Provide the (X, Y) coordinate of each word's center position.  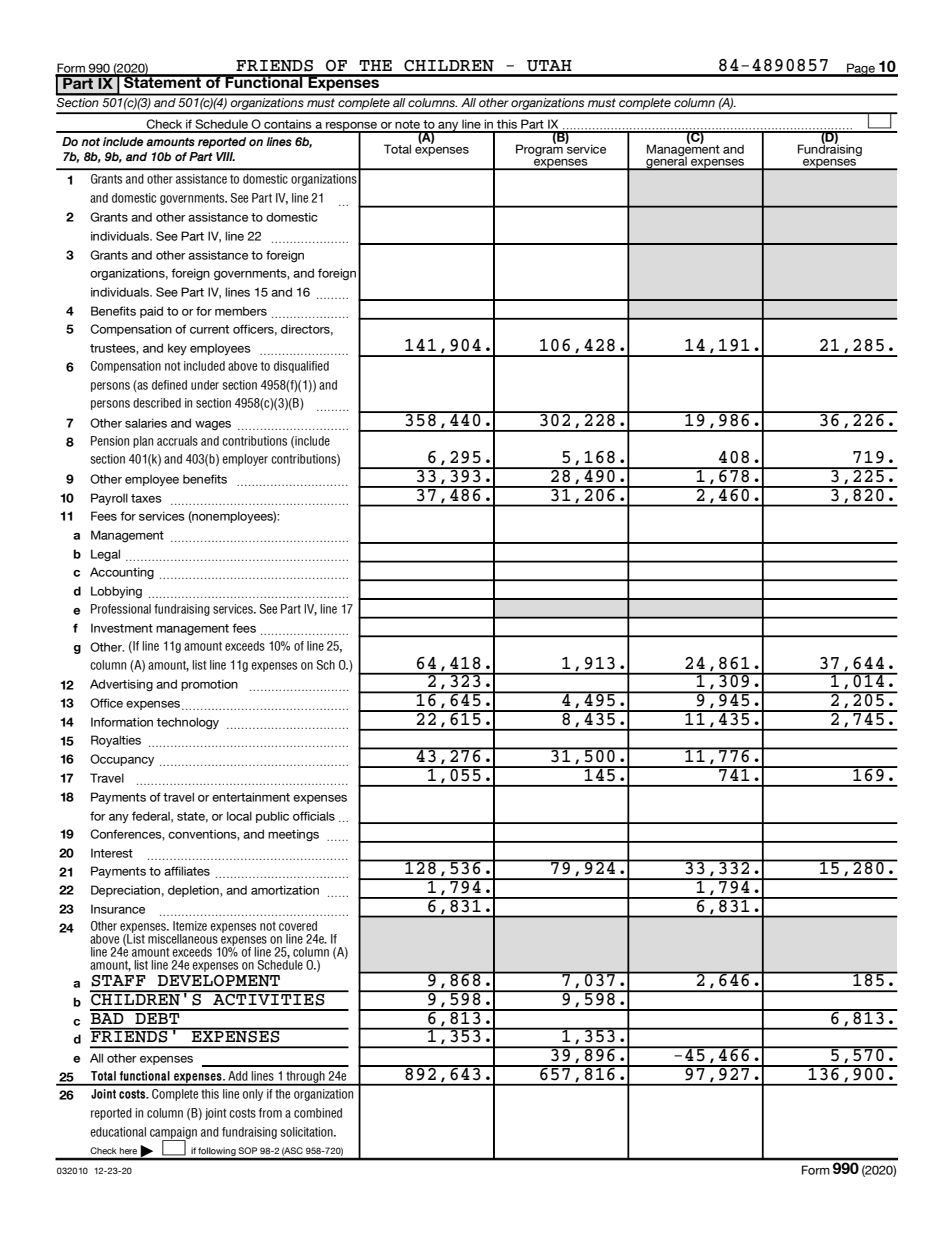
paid (151, 312)
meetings (293, 835)
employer (245, 460)
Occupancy (122, 760)
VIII (225, 156)
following (217, 1153)
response (352, 127)
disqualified (301, 367)
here (128, 1151)
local (239, 816)
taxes (146, 498)
